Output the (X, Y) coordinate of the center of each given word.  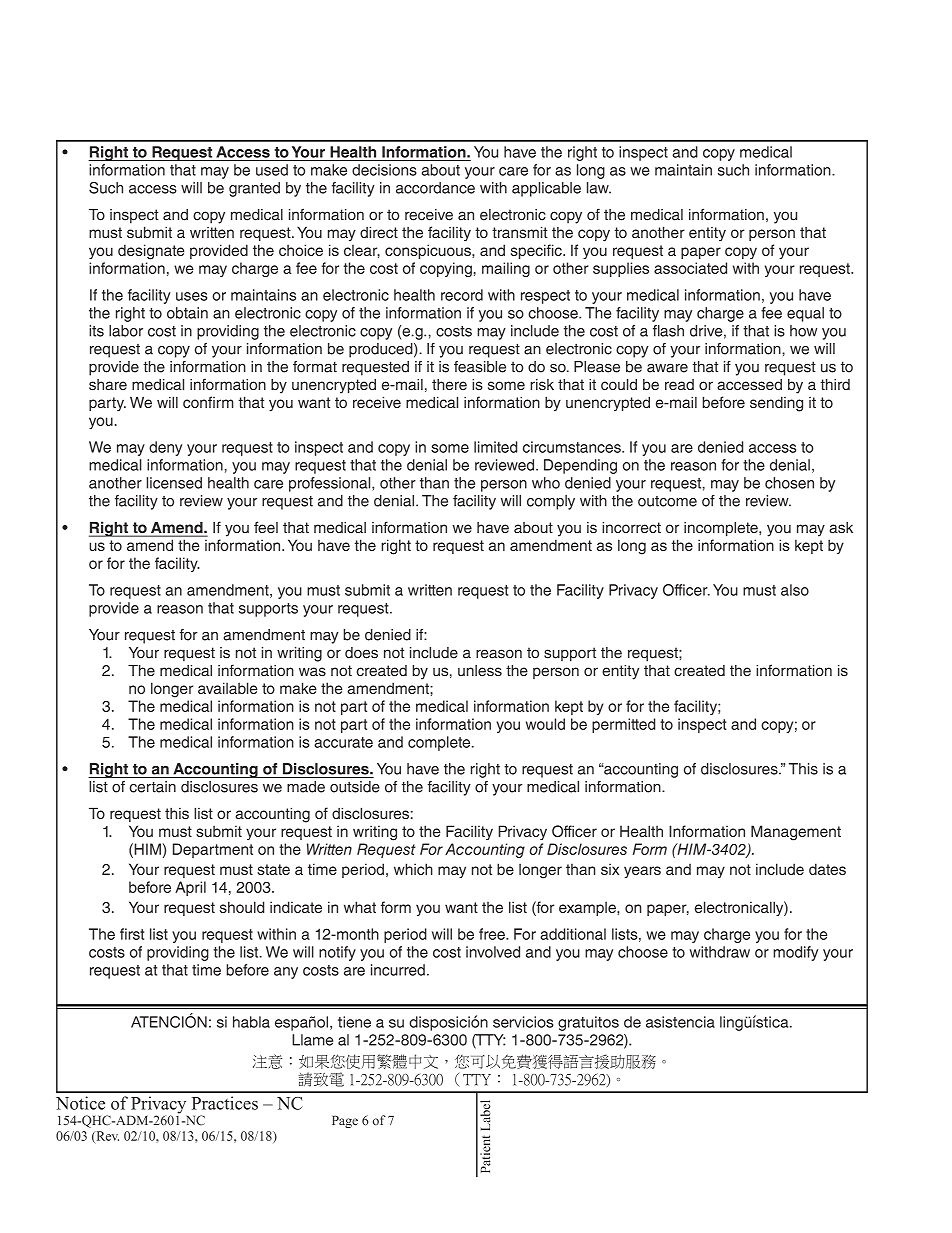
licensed (174, 483)
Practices (225, 1103)
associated (690, 268)
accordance (435, 188)
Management (796, 833)
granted (254, 189)
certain (153, 787)
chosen (789, 483)
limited (495, 447)
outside (355, 787)
